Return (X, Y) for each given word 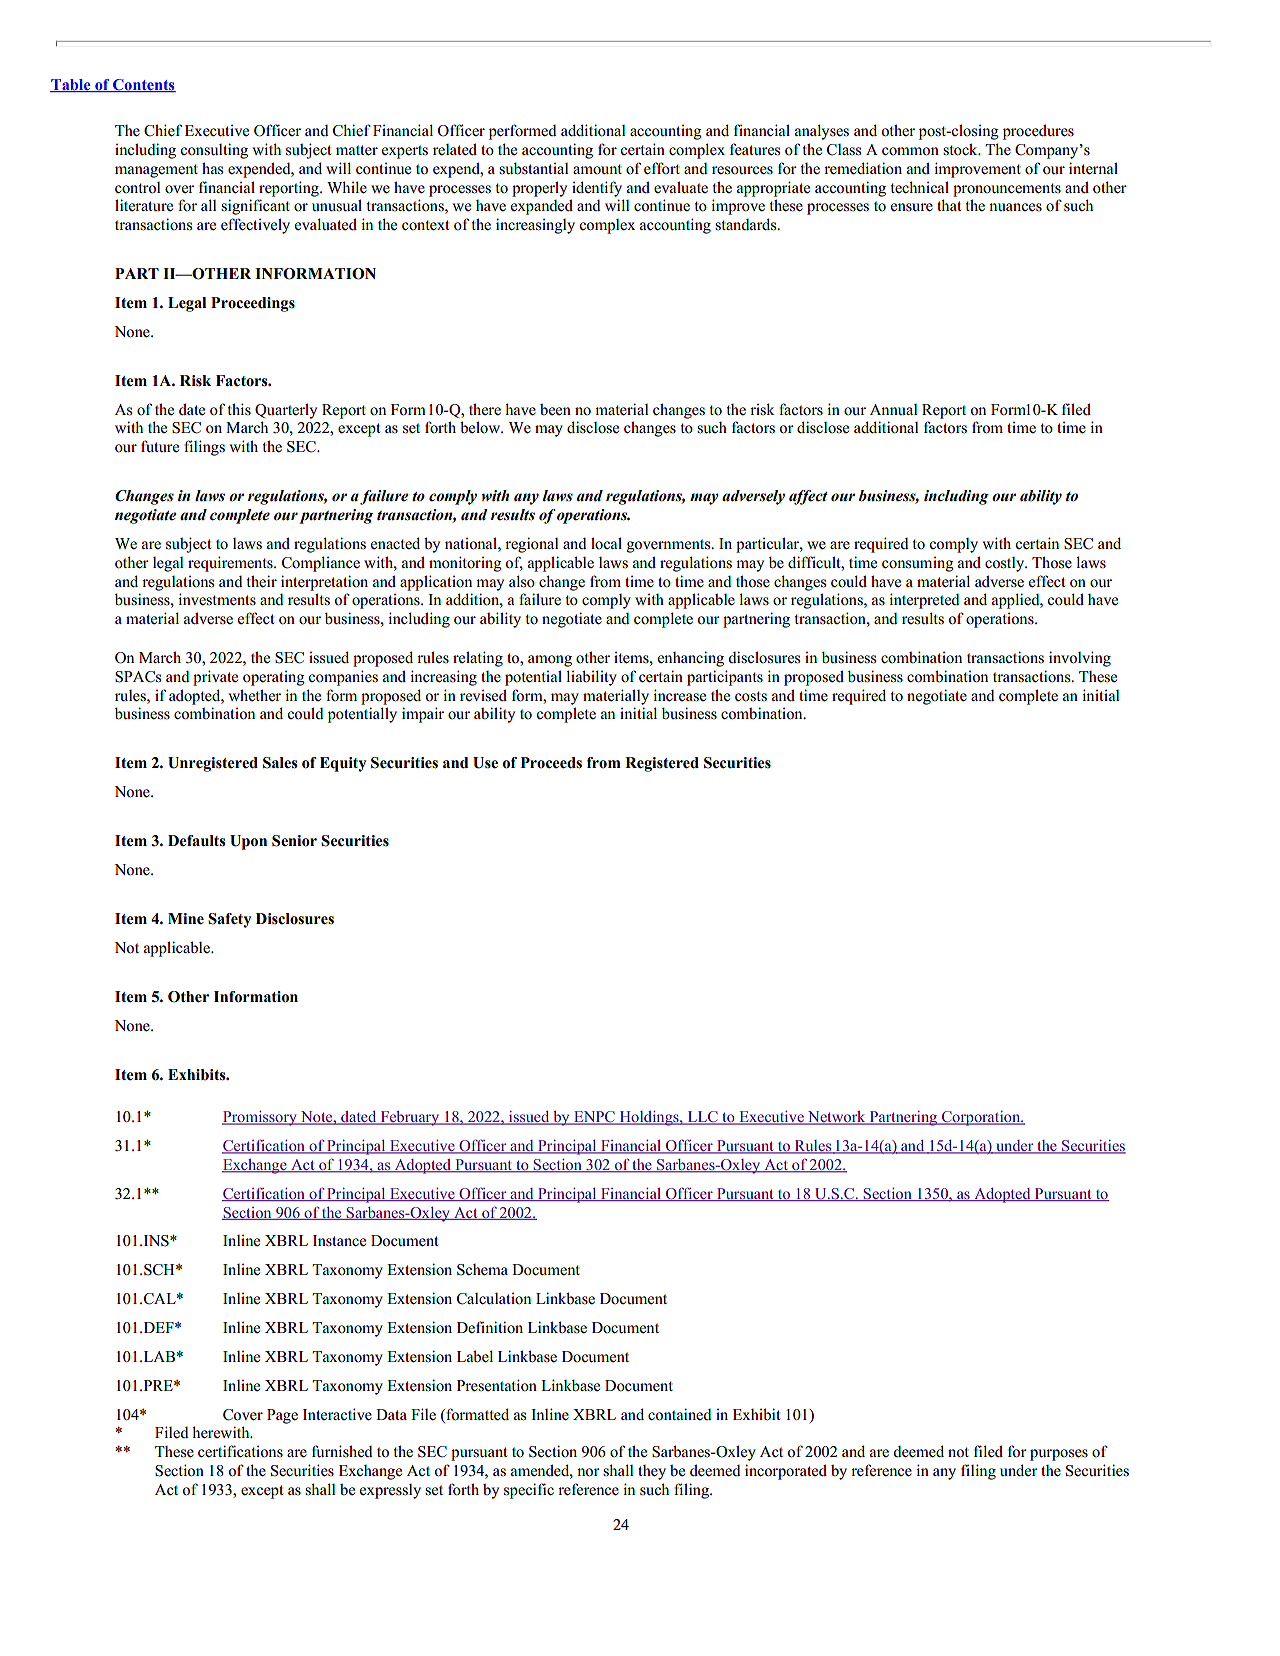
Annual (894, 409)
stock (961, 149)
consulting (214, 151)
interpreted (924, 601)
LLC (702, 1118)
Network (837, 1118)
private (215, 678)
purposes (1059, 1455)
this (239, 409)
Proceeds (551, 763)
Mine (186, 919)
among (550, 661)
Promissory (260, 1118)
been (555, 409)
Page (282, 1416)
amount (597, 169)
